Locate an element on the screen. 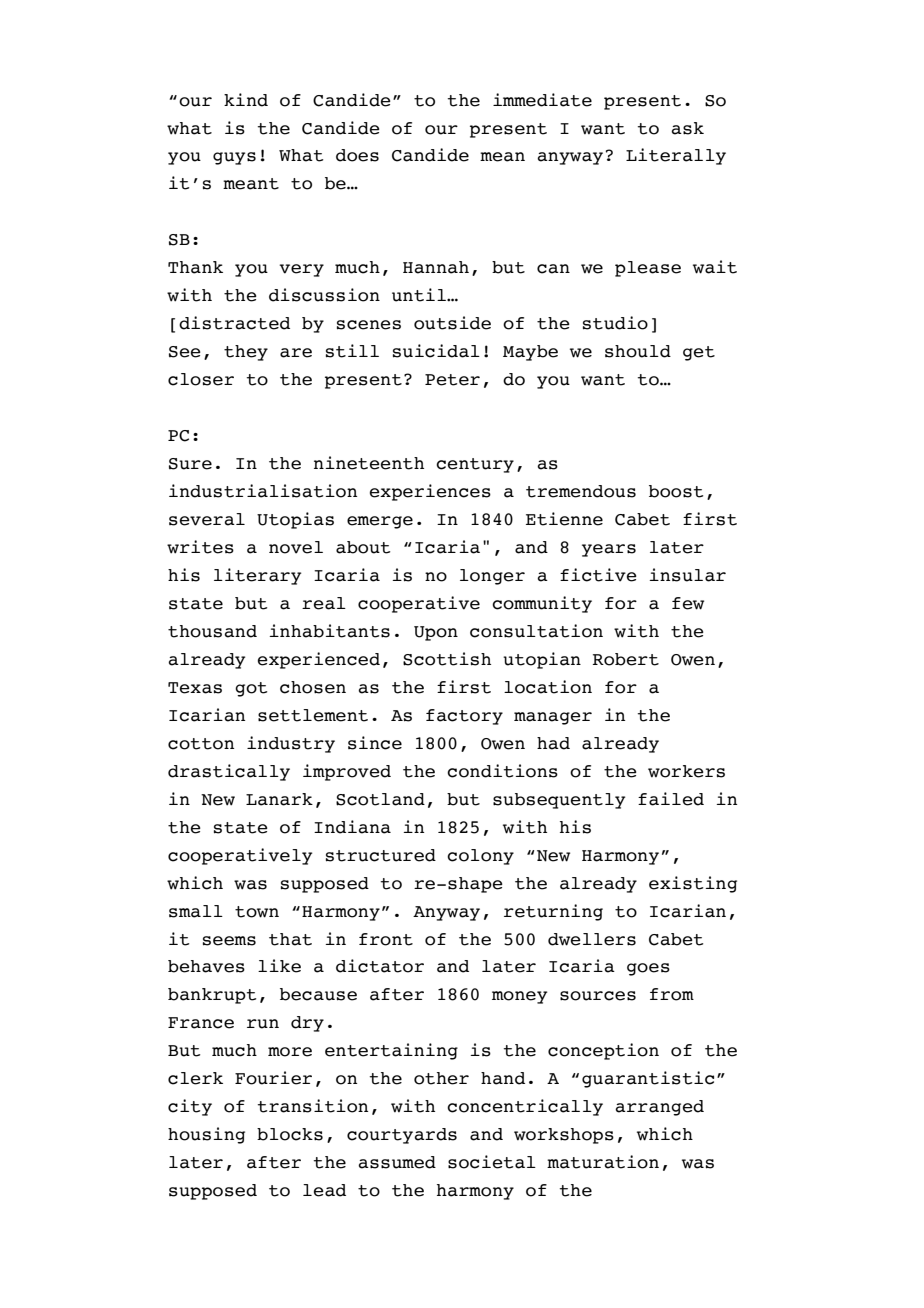 This screenshot has height=1308, width=924. guys is located at coordinates (234, 158).
